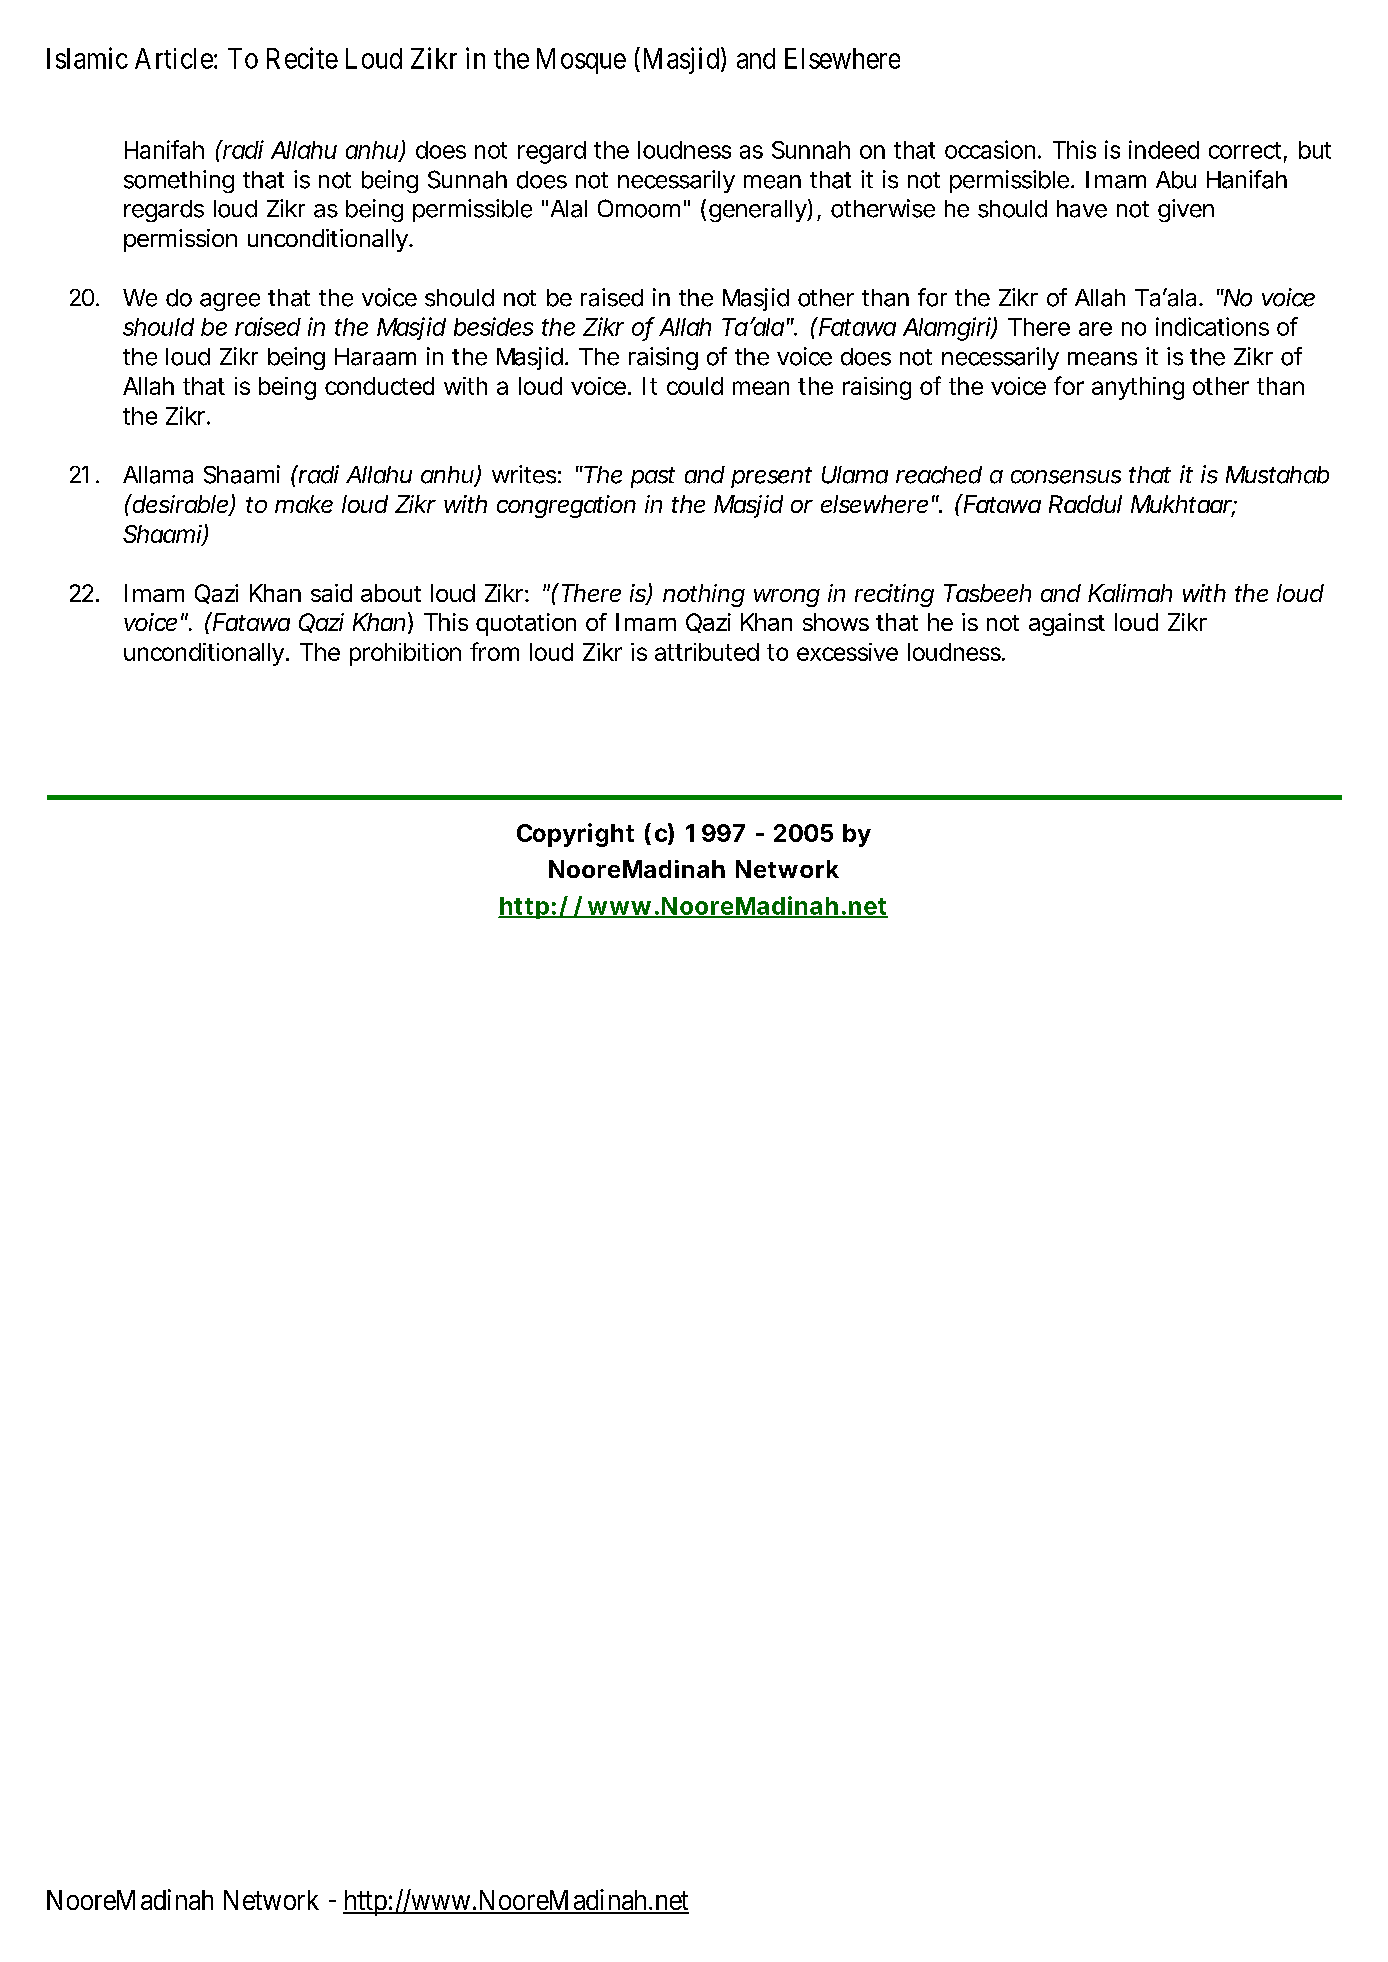 Image resolution: width=1388 pixels, height=1962 pixels. I want to click on from, so click(494, 651).
